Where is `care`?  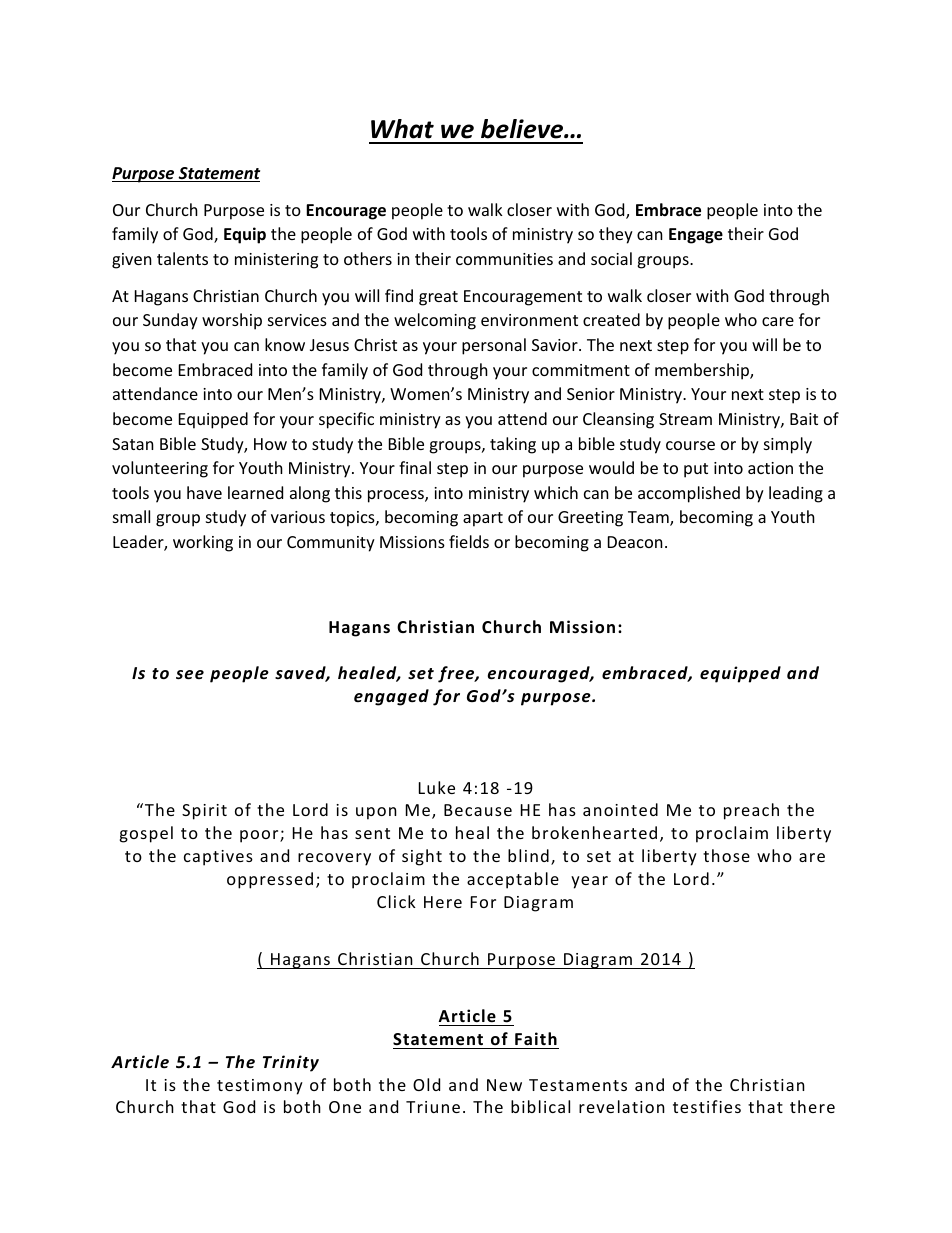 care is located at coordinates (778, 321).
